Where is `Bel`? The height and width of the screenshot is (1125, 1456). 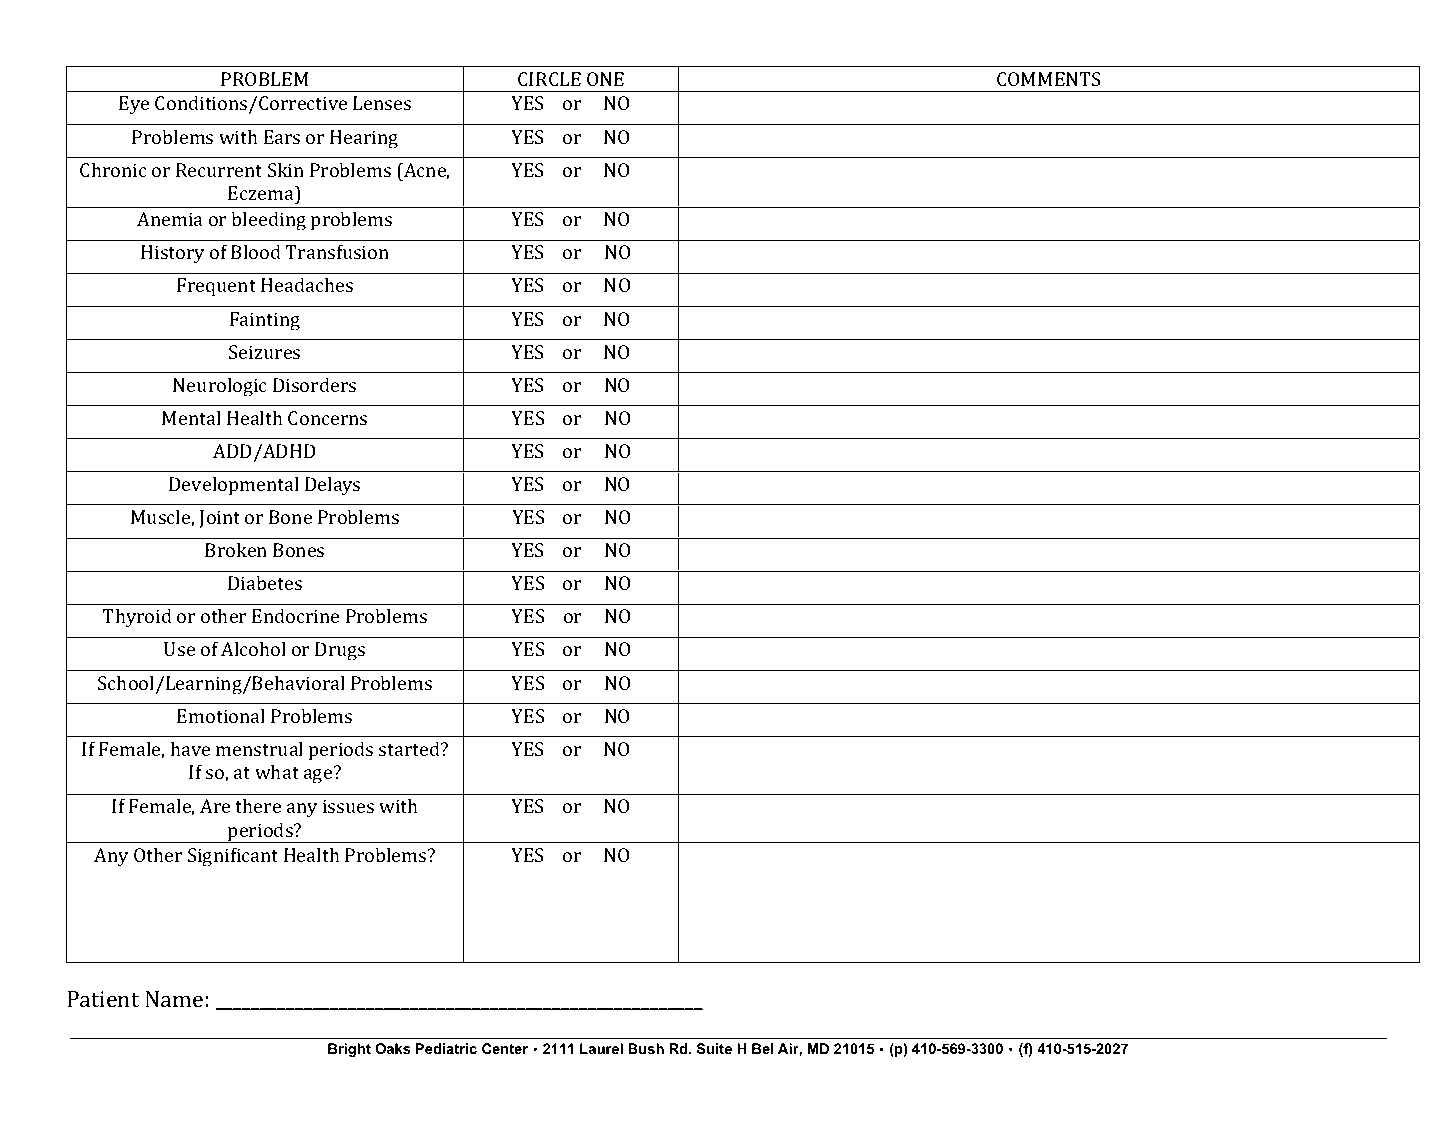 Bel is located at coordinates (762, 1048).
